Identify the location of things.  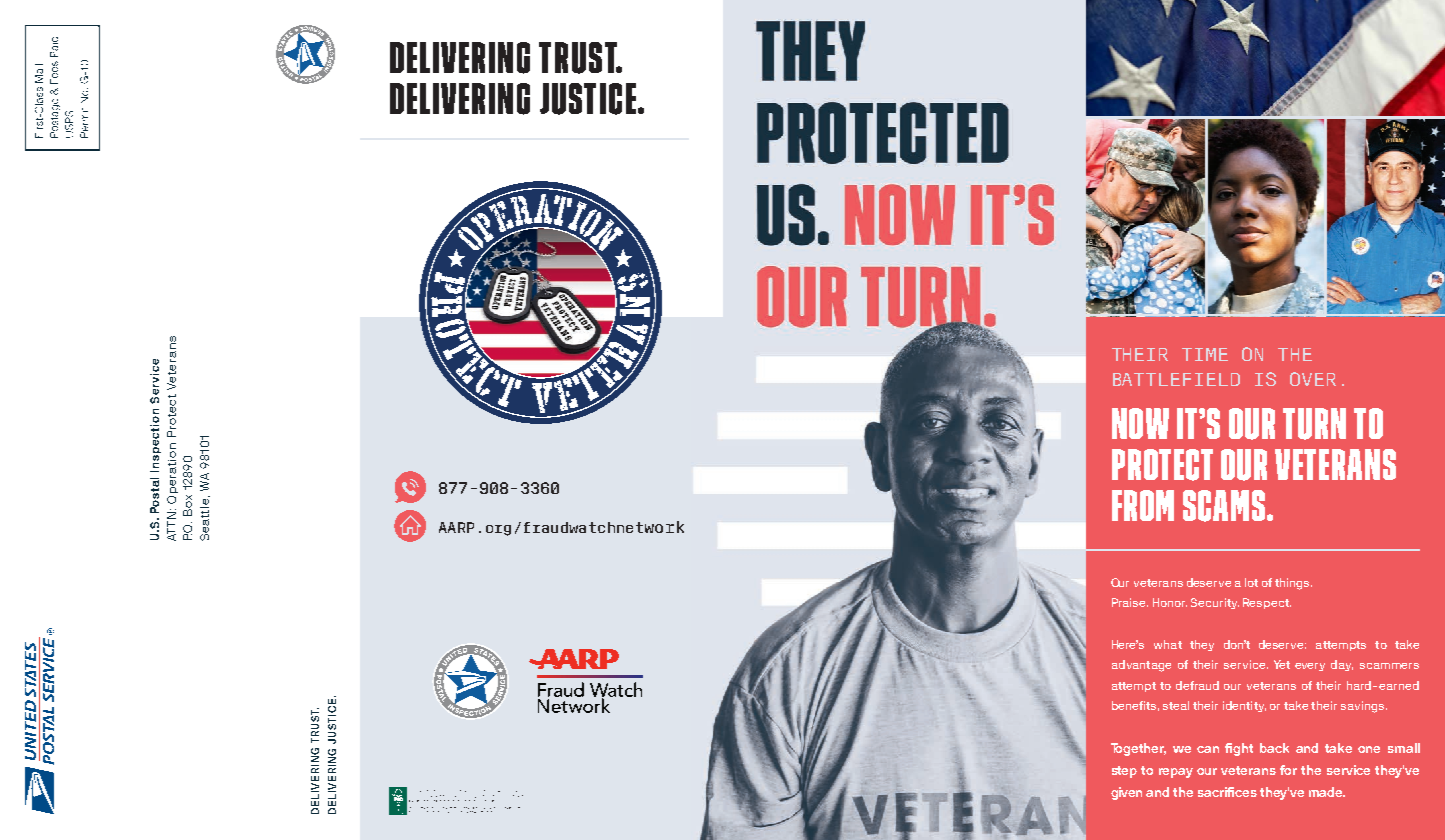
(1293, 584).
